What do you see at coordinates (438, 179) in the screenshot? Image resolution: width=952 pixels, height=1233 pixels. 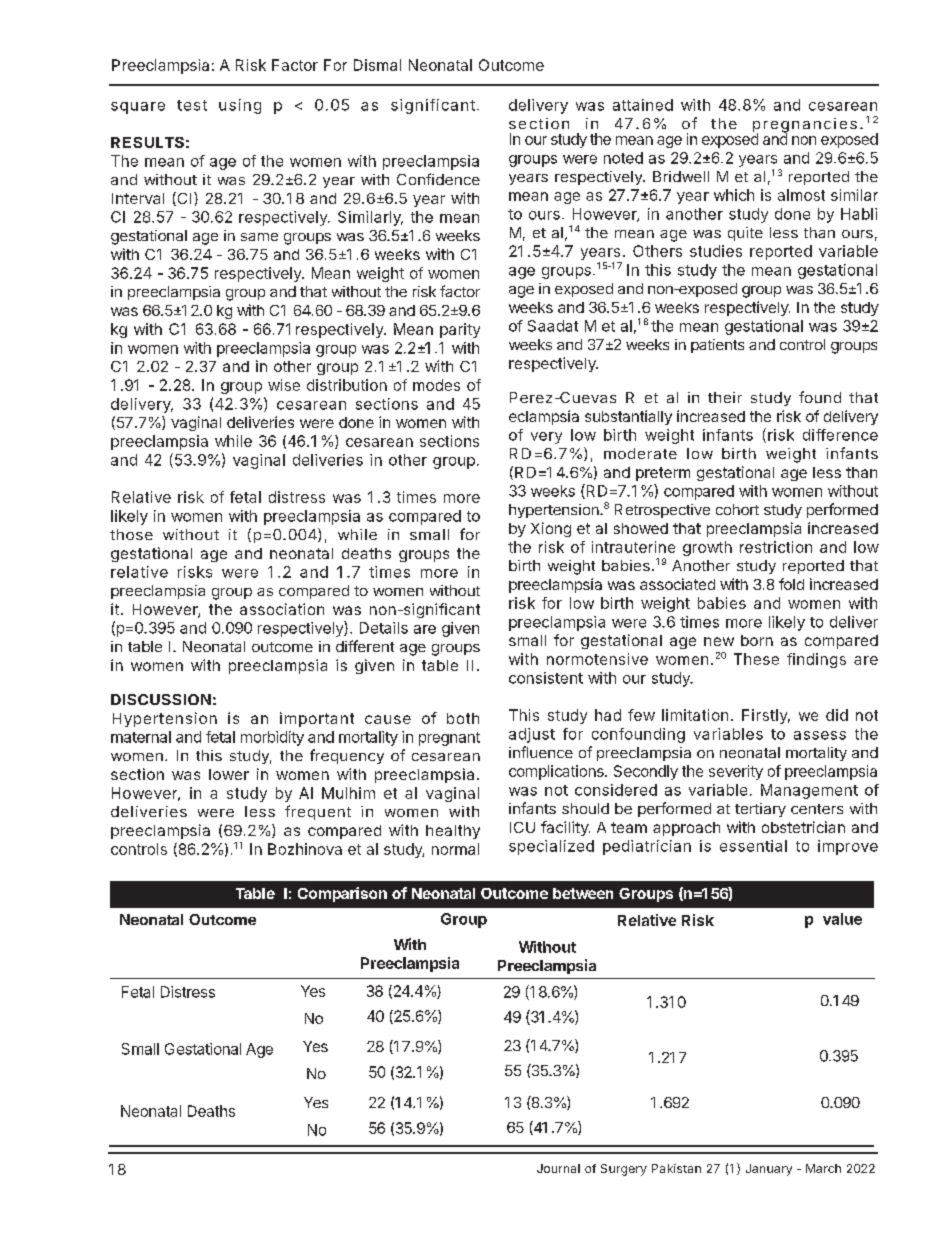 I see `Confidence` at bounding box center [438, 179].
